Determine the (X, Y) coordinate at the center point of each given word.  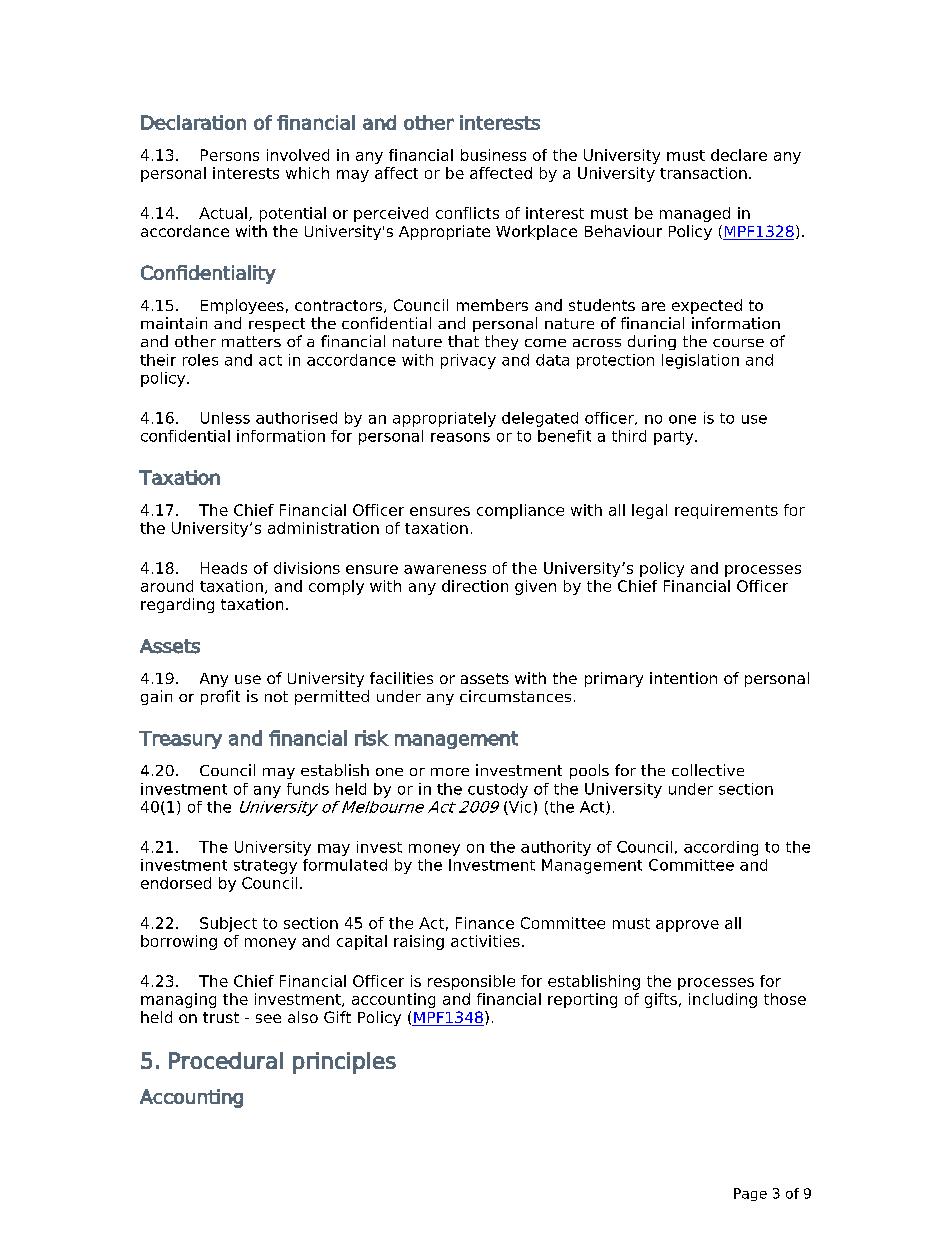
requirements (726, 511)
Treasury (180, 740)
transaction (703, 173)
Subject (228, 924)
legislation (700, 361)
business (493, 155)
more (450, 772)
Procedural (226, 1060)
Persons (230, 155)
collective (708, 770)
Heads (224, 568)
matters (251, 341)
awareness (445, 569)
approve (687, 926)
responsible (471, 982)
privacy (468, 361)
